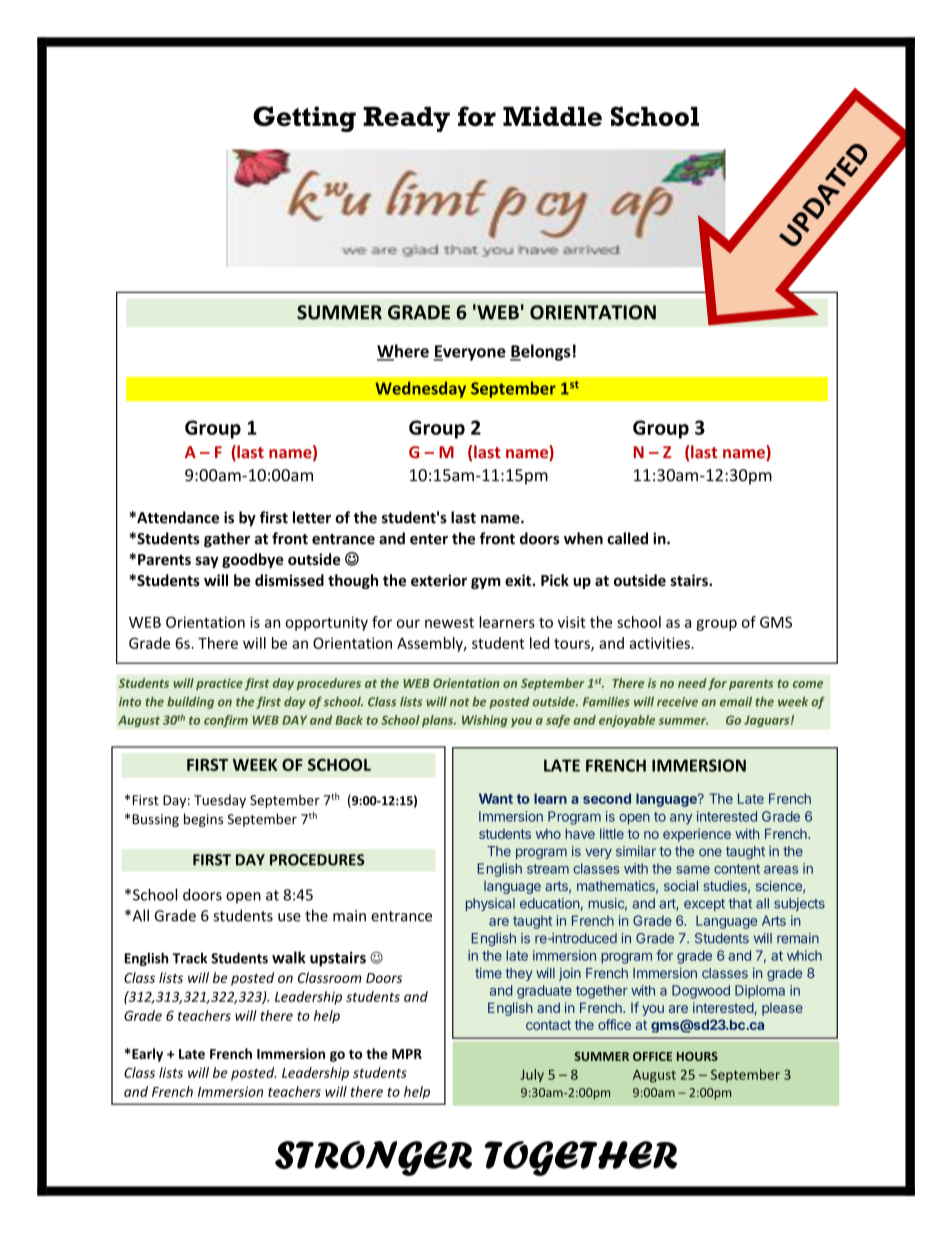 This screenshot has width=952, height=1233. Describe the element at coordinates (304, 119) in the screenshot. I see `Getting` at that location.
